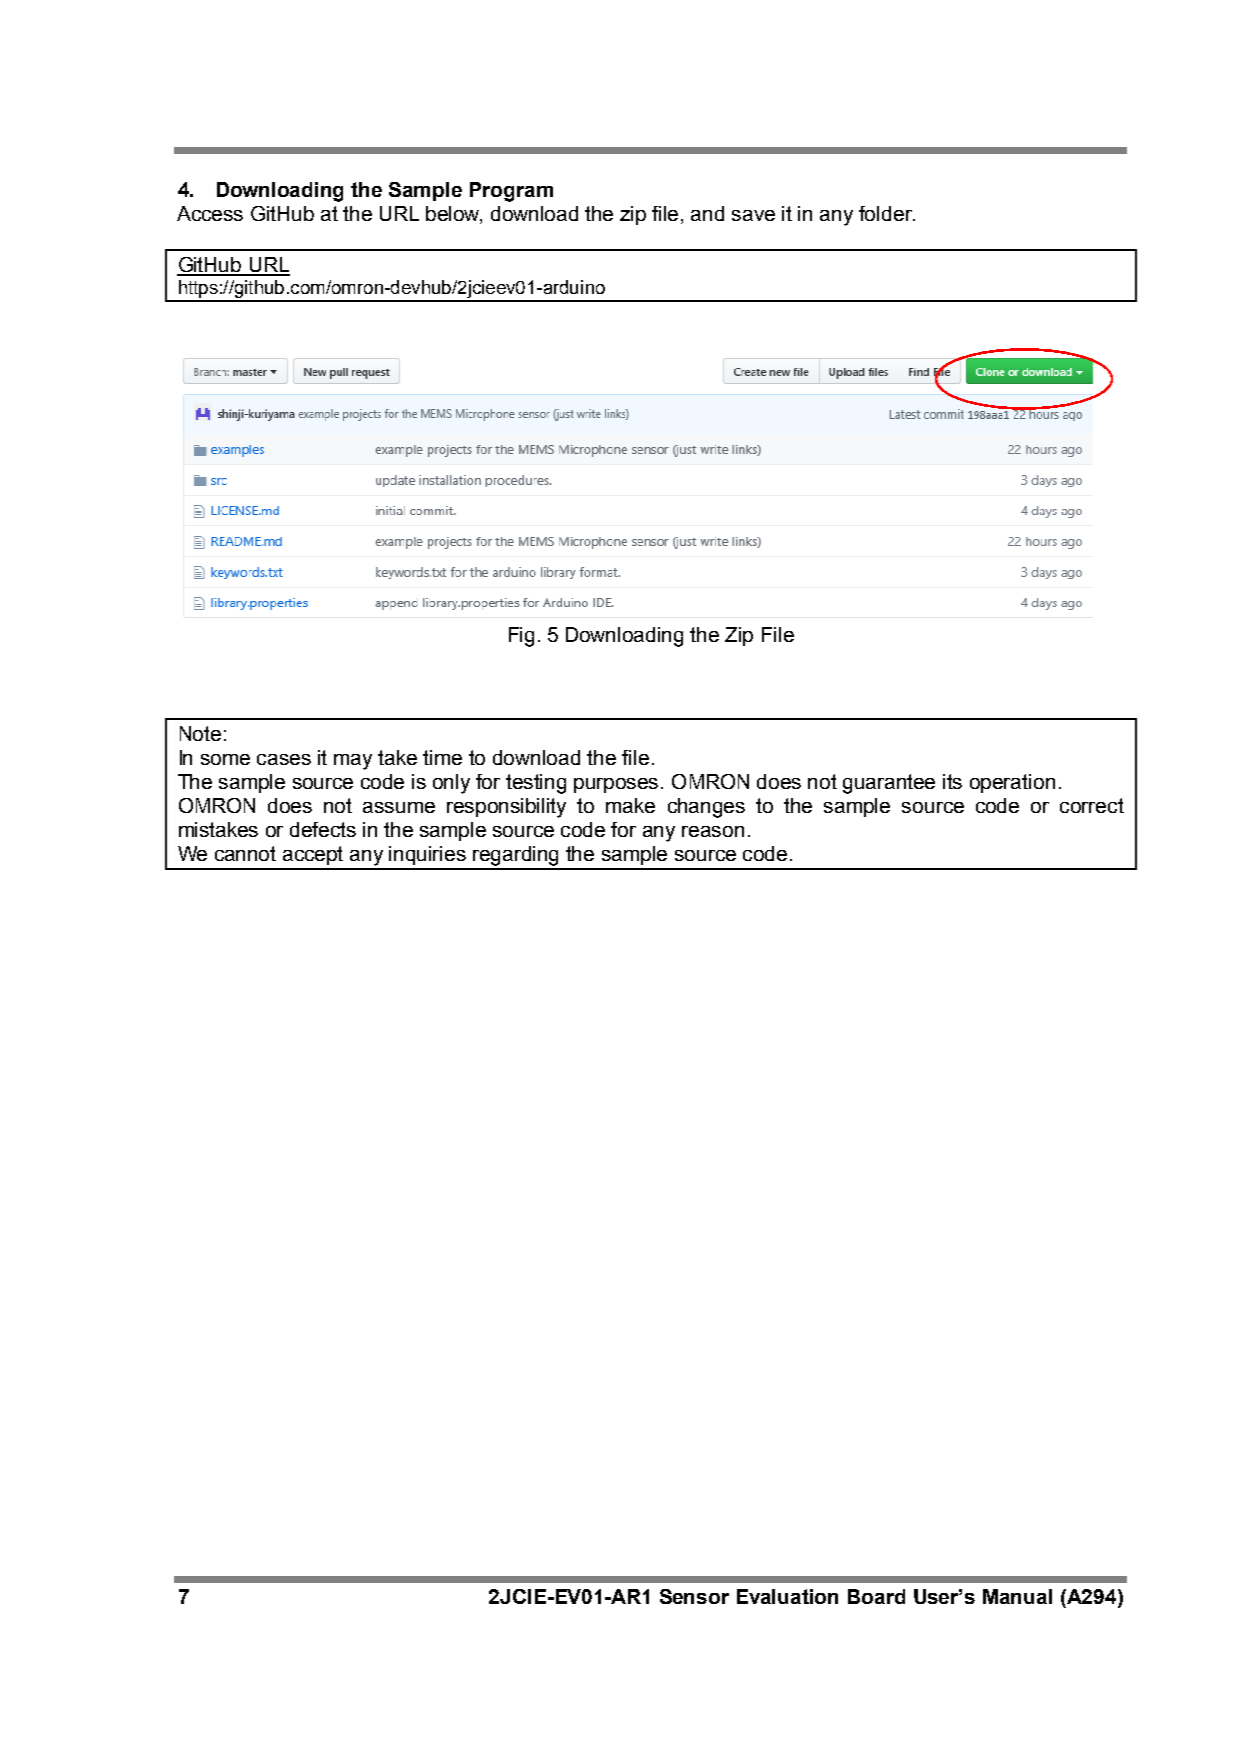  Describe the element at coordinates (210, 213) in the document. I see `Access` at that location.
